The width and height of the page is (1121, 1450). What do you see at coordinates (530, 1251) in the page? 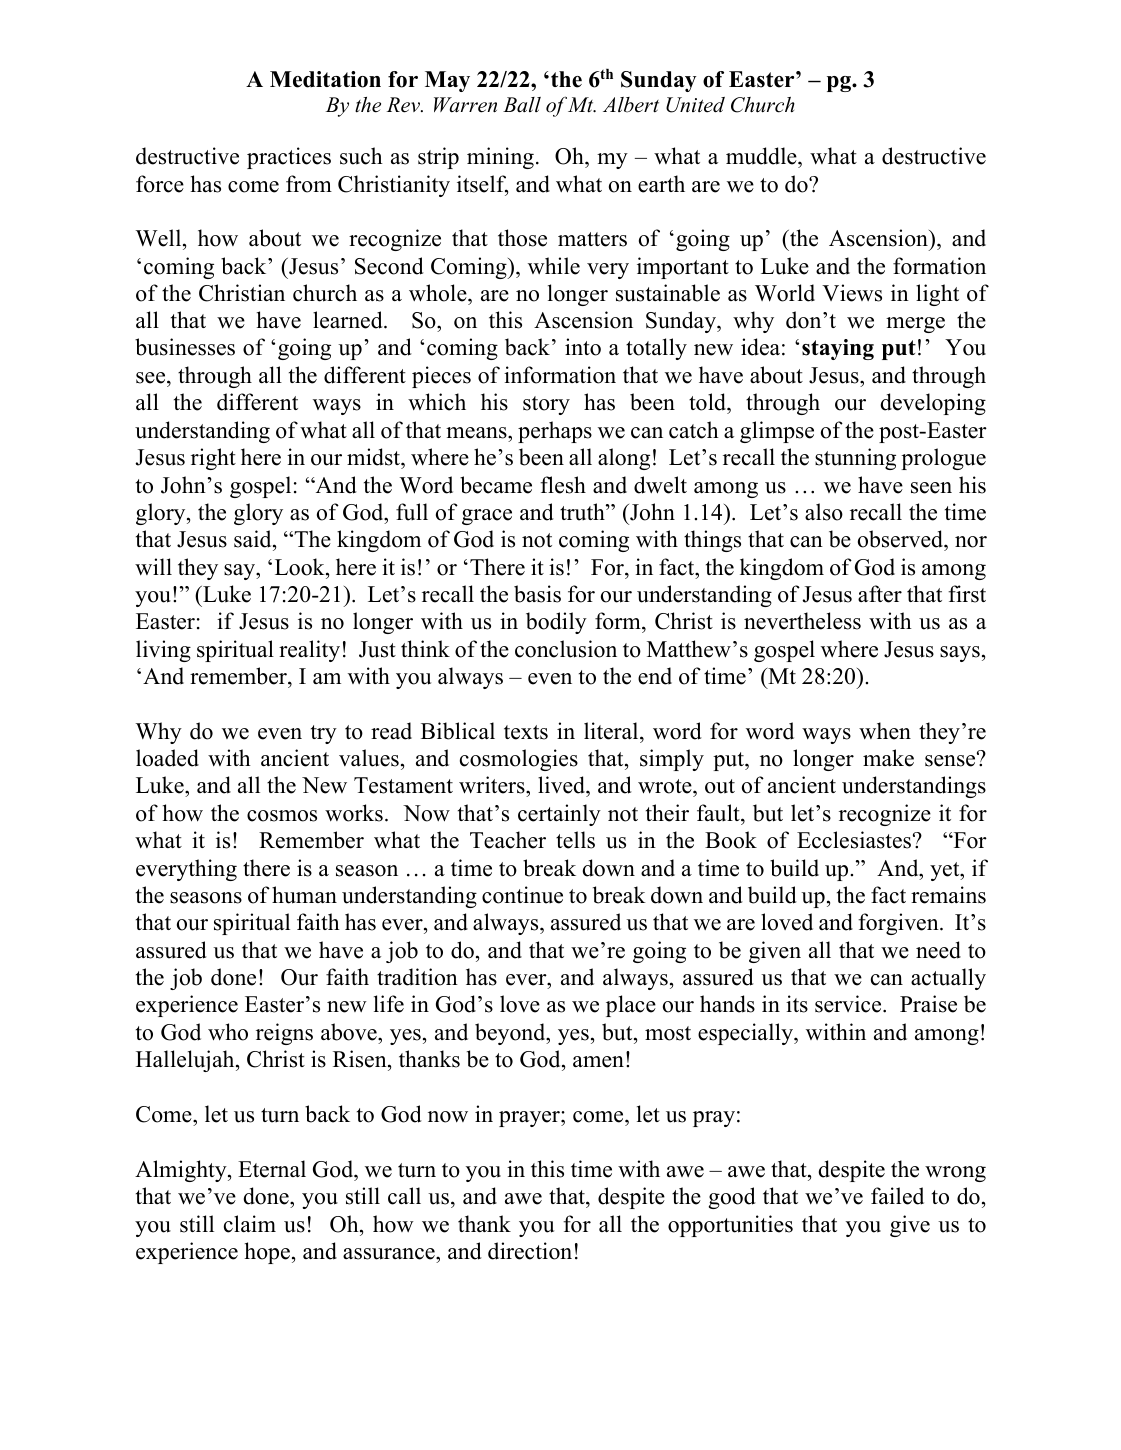
I see `direction` at bounding box center [530, 1251].
